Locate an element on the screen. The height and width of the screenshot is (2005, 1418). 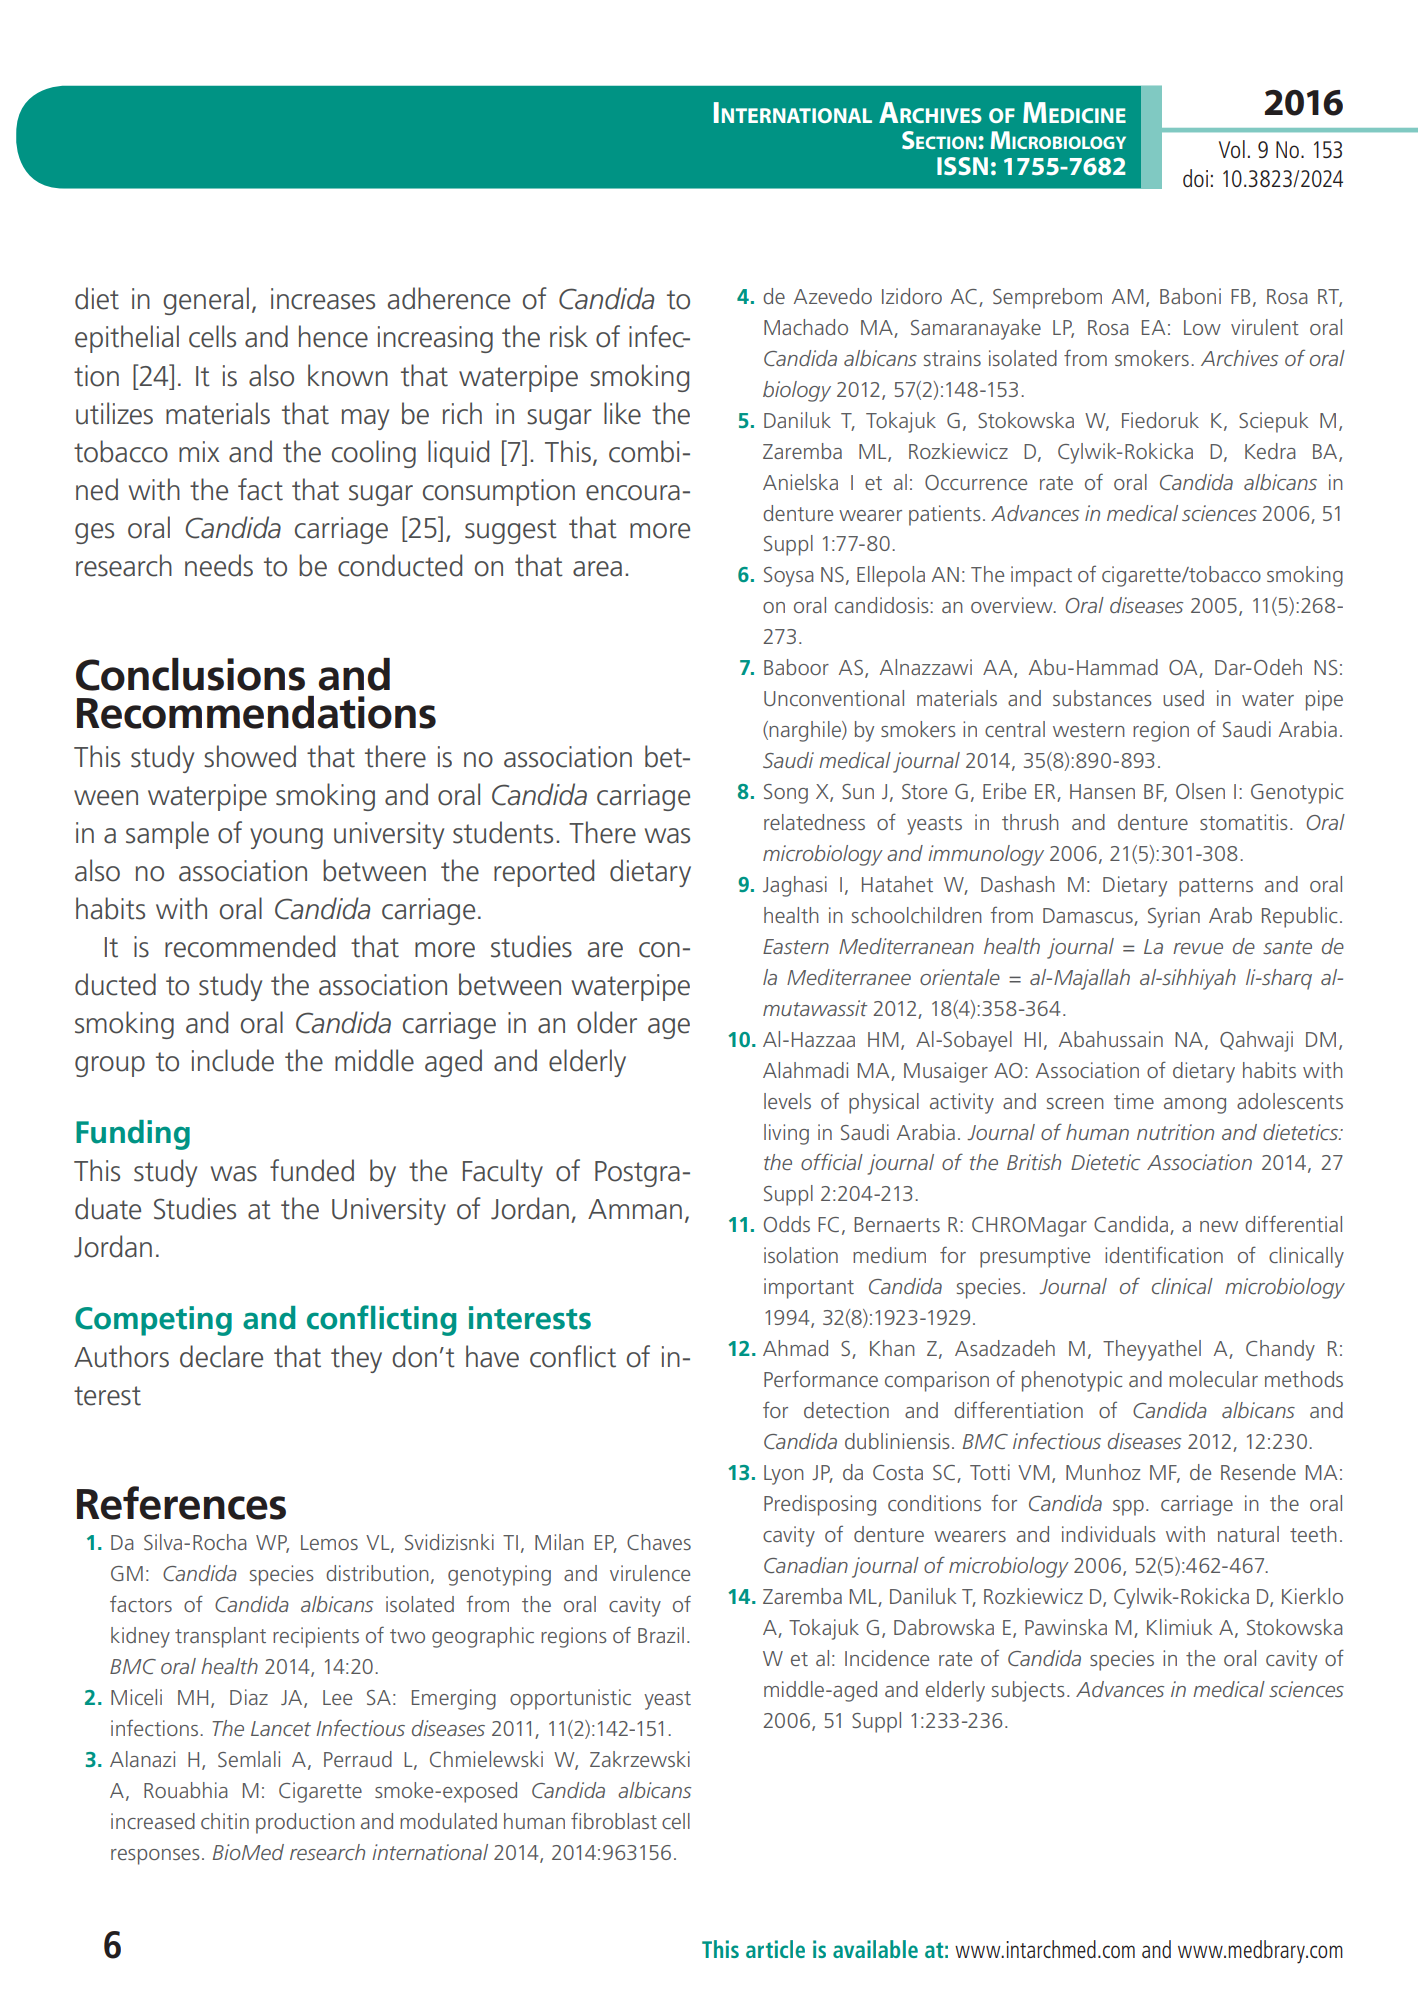
time is located at coordinates (1134, 1101).
